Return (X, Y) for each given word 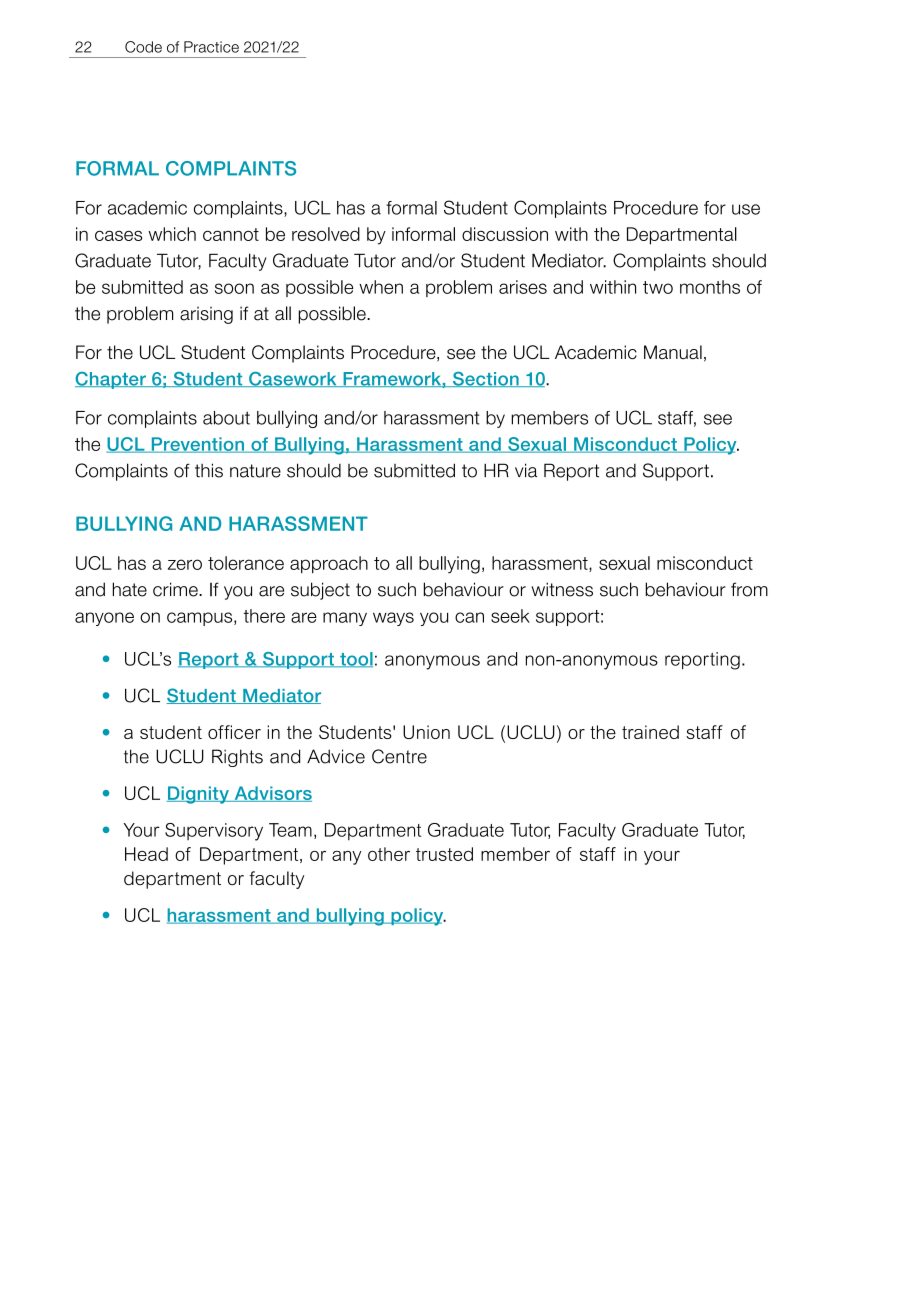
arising (206, 315)
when (381, 287)
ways (393, 619)
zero (185, 564)
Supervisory (214, 832)
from (749, 589)
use (746, 209)
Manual (673, 352)
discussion (505, 234)
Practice (211, 47)
